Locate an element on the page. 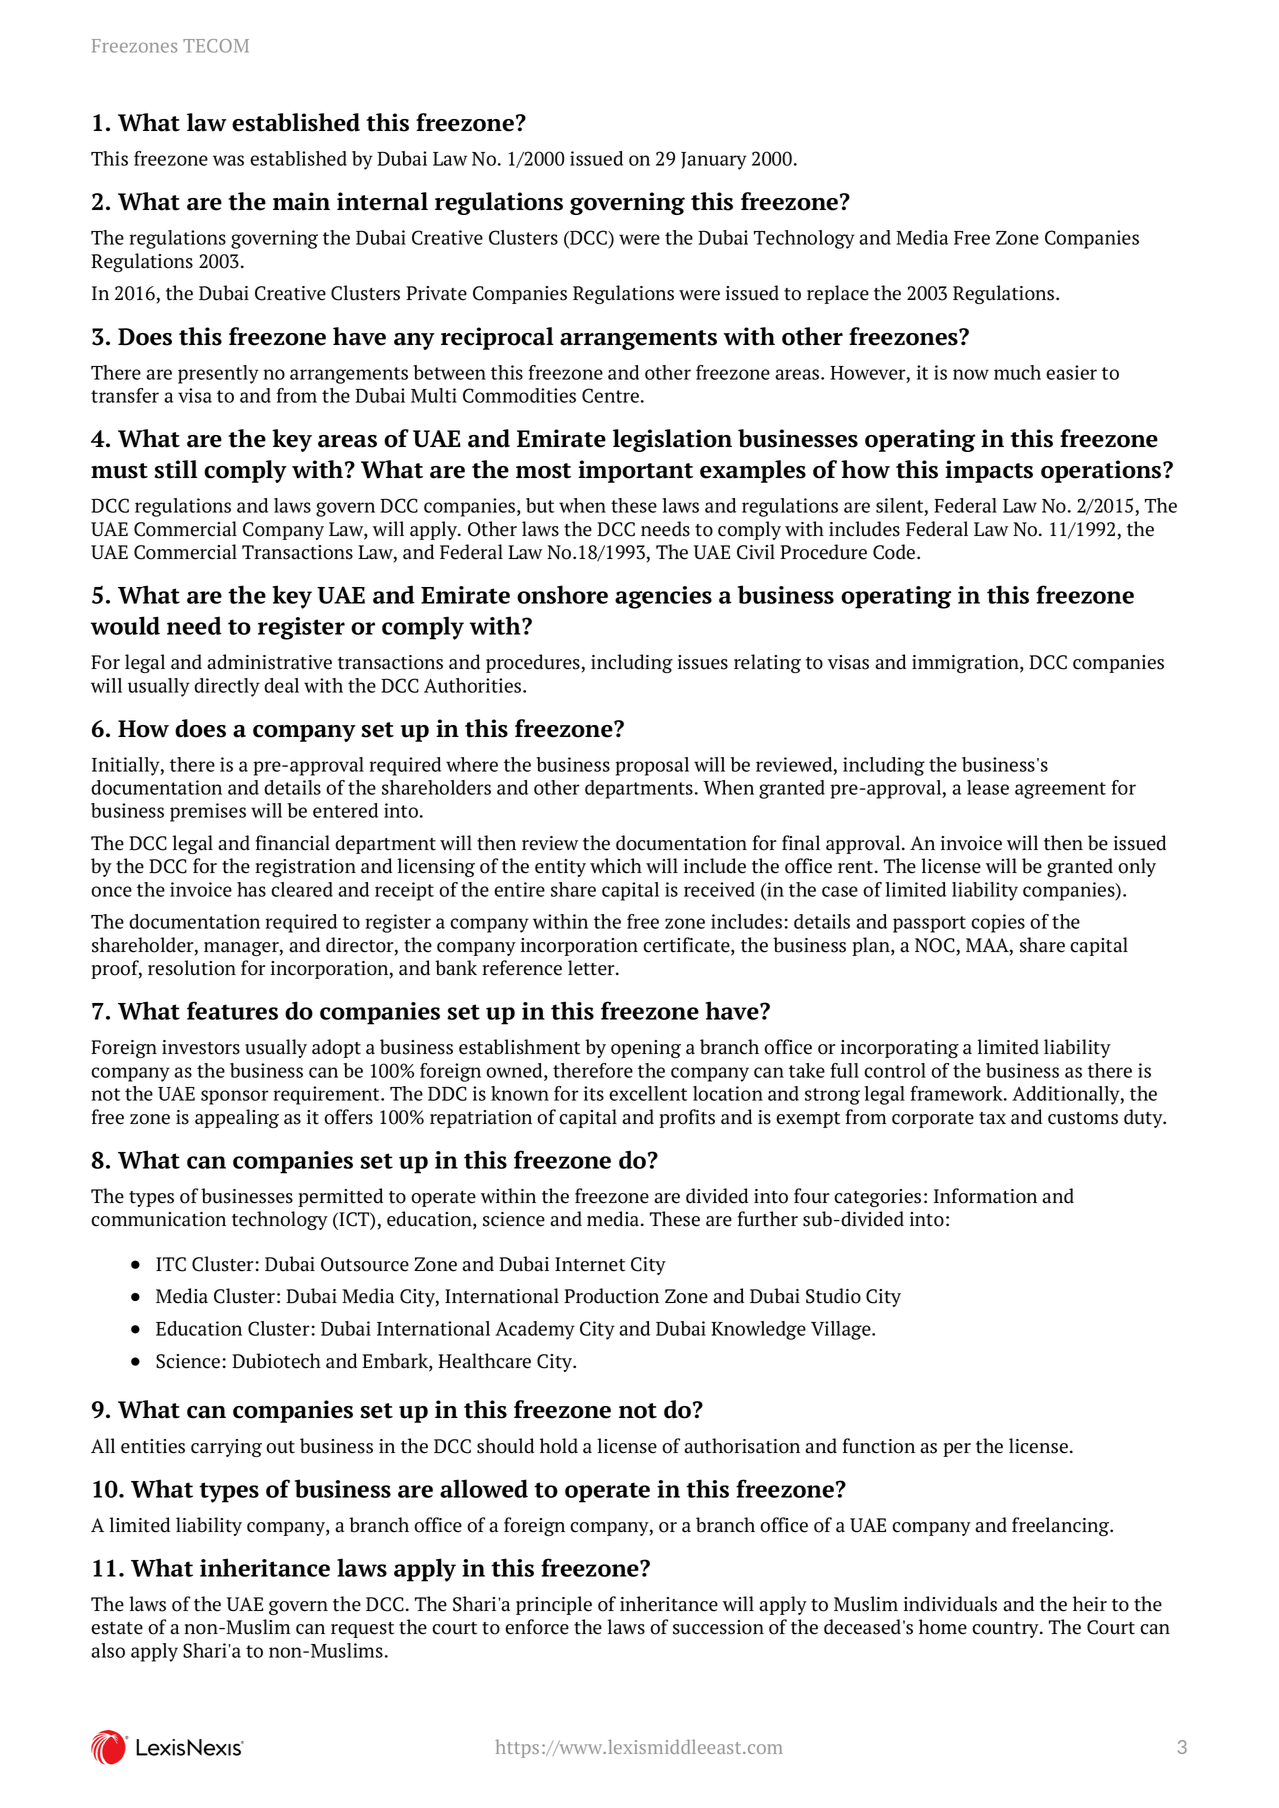 This page has width=1279, height=1808. replace is located at coordinates (838, 294).
